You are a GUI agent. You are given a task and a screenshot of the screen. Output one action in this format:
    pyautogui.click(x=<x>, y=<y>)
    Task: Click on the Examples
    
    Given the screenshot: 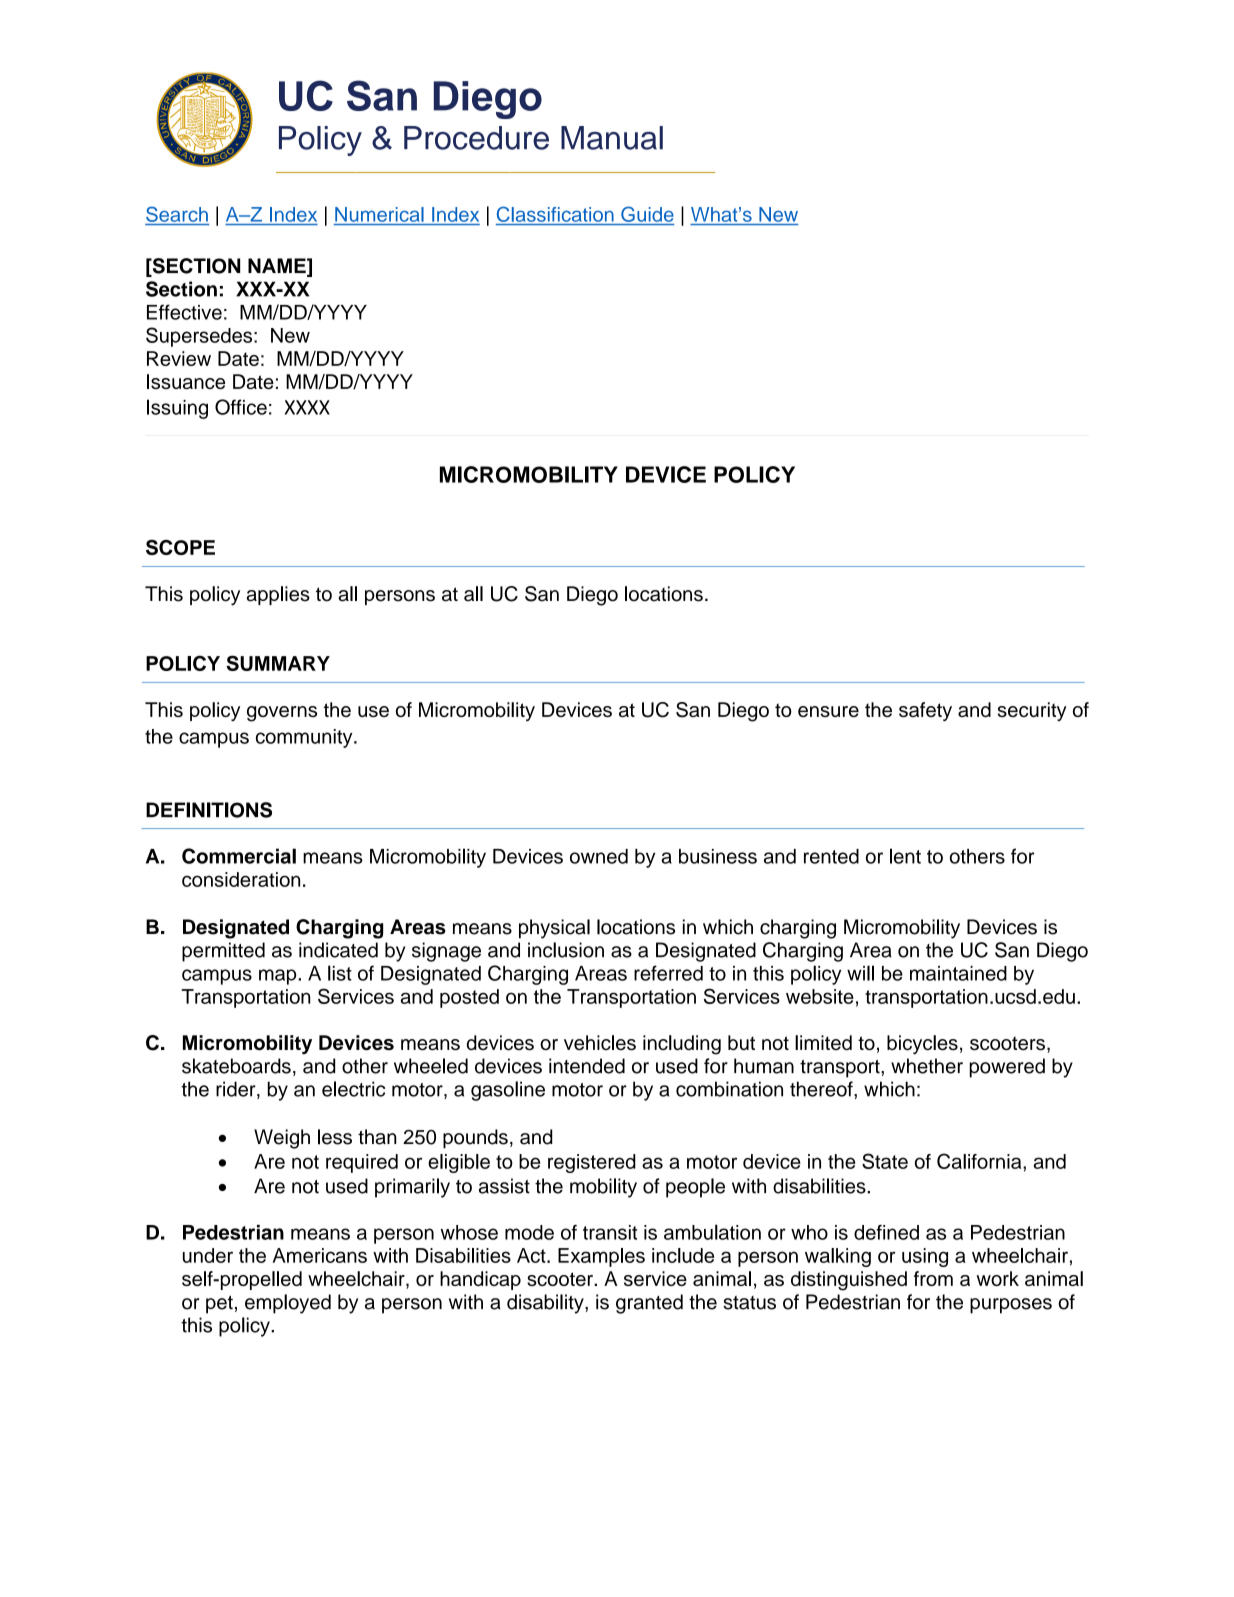 What is the action you would take?
    pyautogui.click(x=601, y=1257)
